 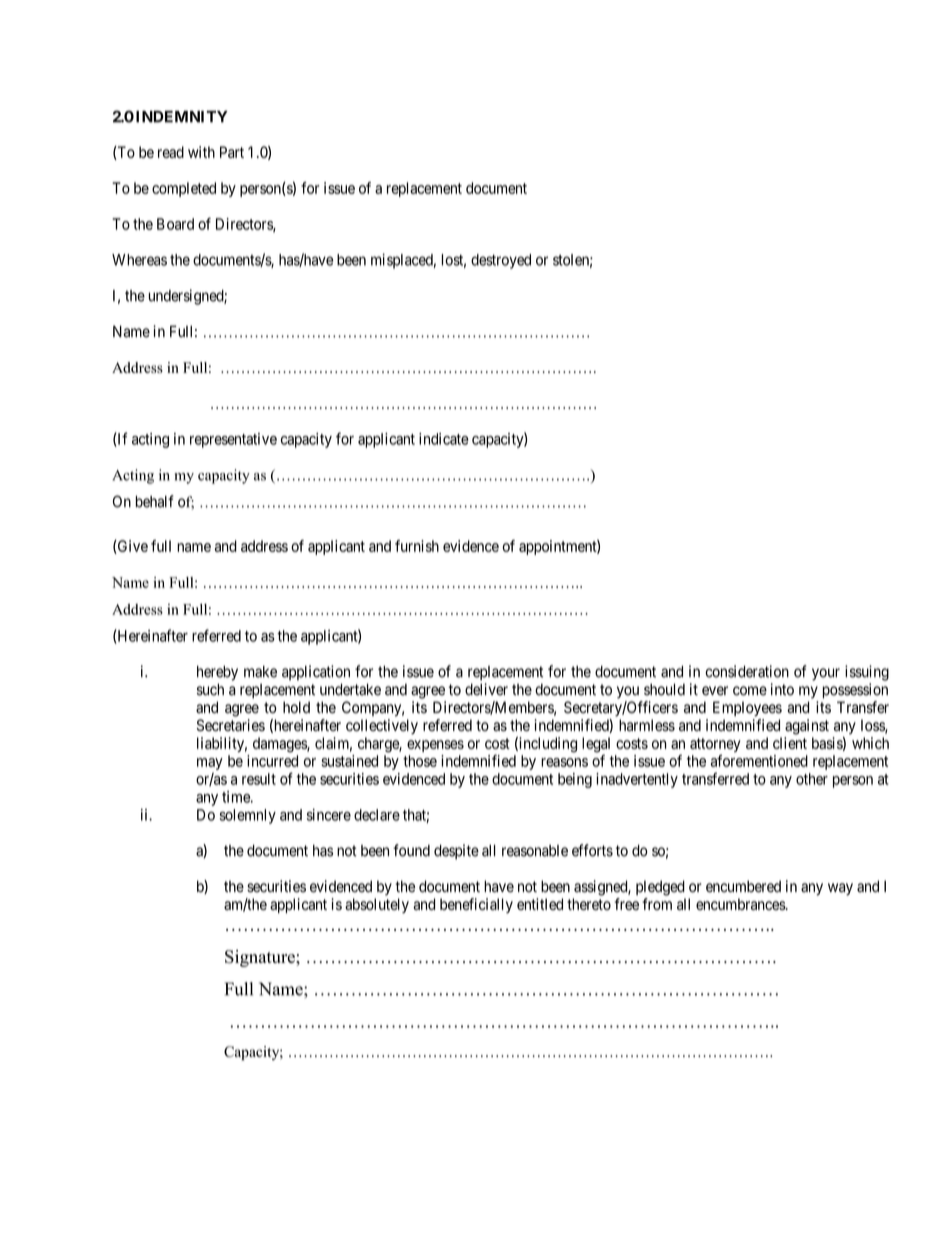 What do you see at coordinates (261, 958) in the image?
I see `Signature` at bounding box center [261, 958].
